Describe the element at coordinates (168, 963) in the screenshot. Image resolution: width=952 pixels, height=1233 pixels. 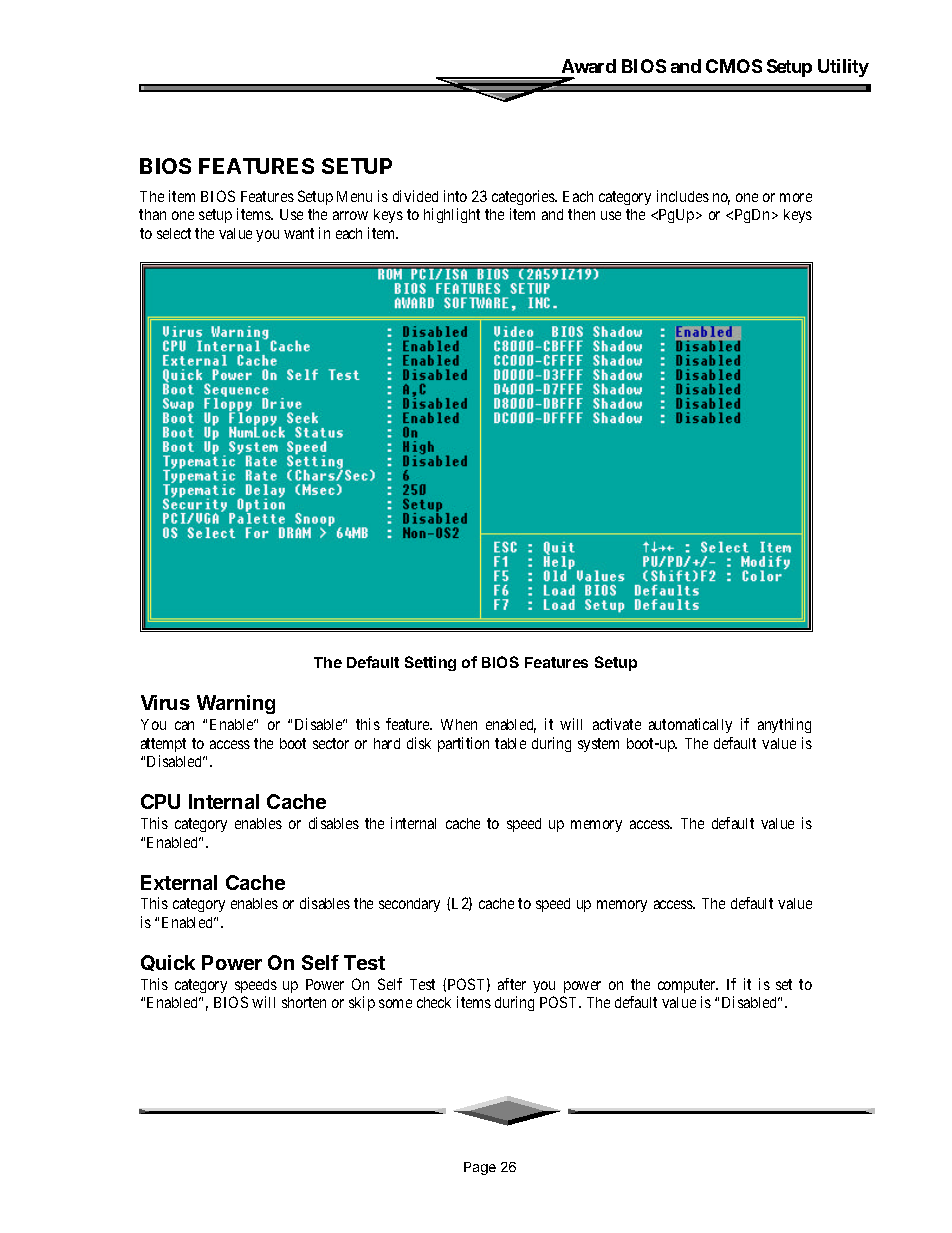
I see `Quick` at that location.
